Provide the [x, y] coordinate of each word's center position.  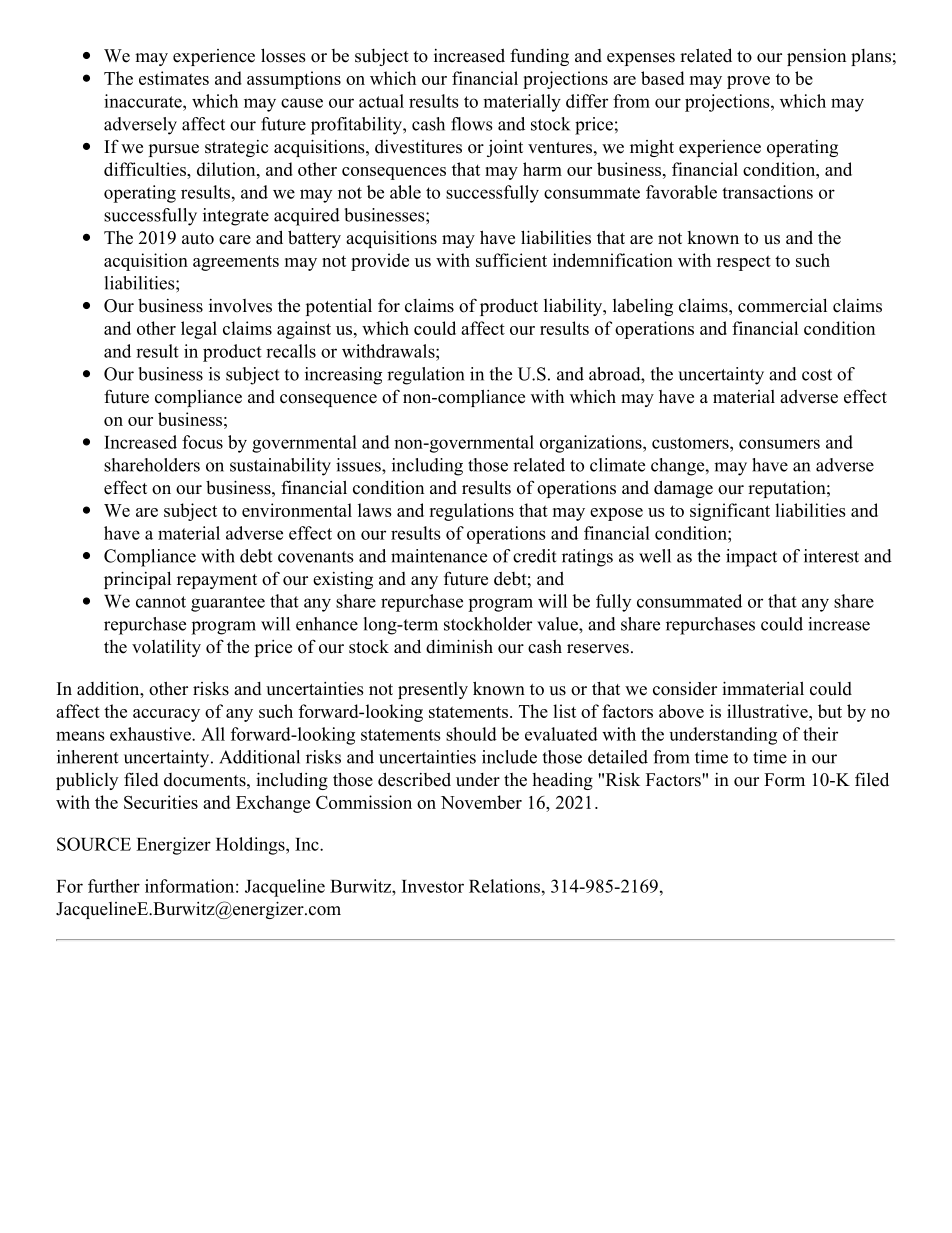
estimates [174, 78]
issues [359, 465]
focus [202, 442]
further [114, 886]
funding [539, 57]
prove [748, 82]
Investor [433, 886]
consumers [779, 444]
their [820, 734]
